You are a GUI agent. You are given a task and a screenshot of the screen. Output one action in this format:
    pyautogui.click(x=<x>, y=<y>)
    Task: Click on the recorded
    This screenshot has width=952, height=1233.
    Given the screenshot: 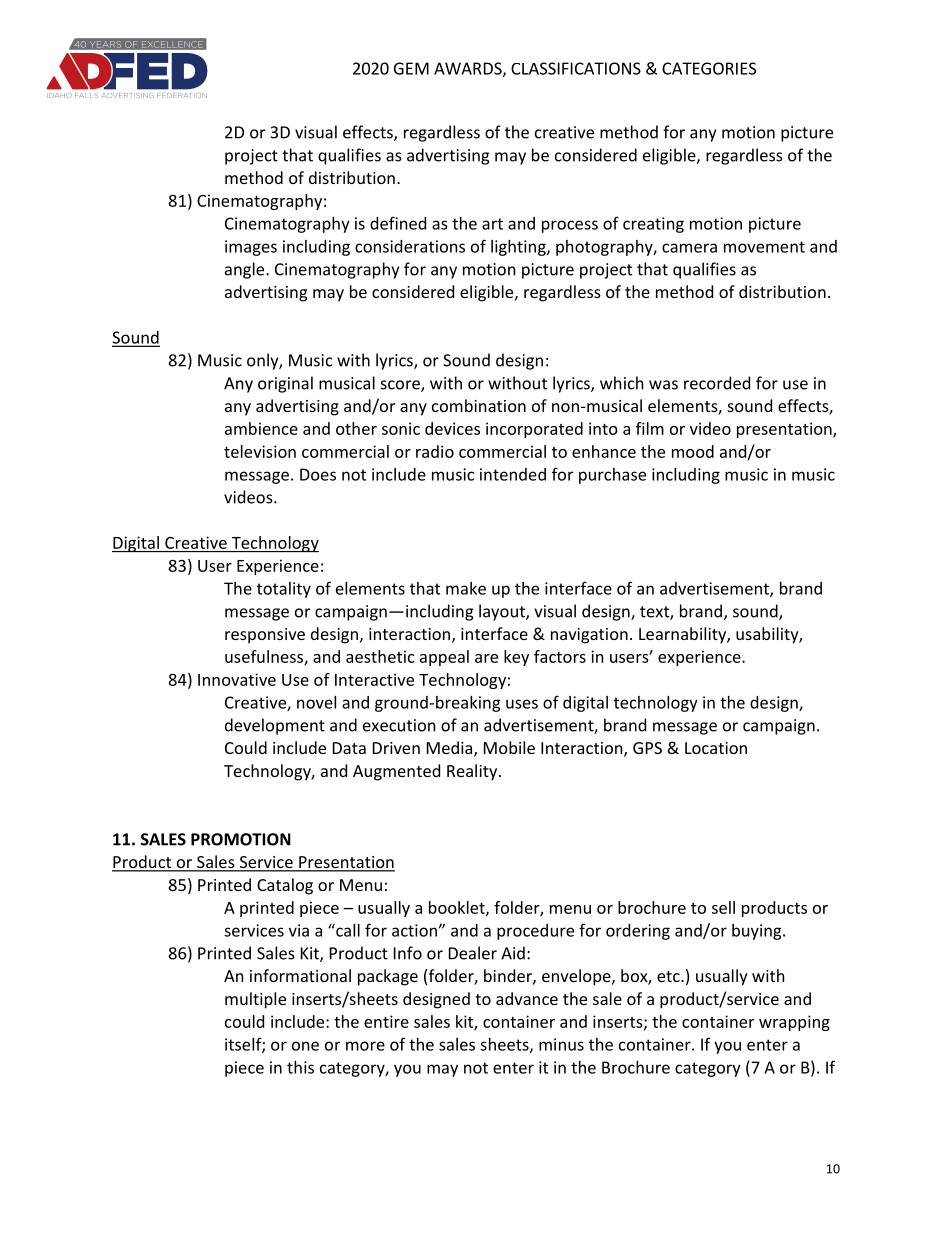 What is the action you would take?
    pyautogui.click(x=717, y=383)
